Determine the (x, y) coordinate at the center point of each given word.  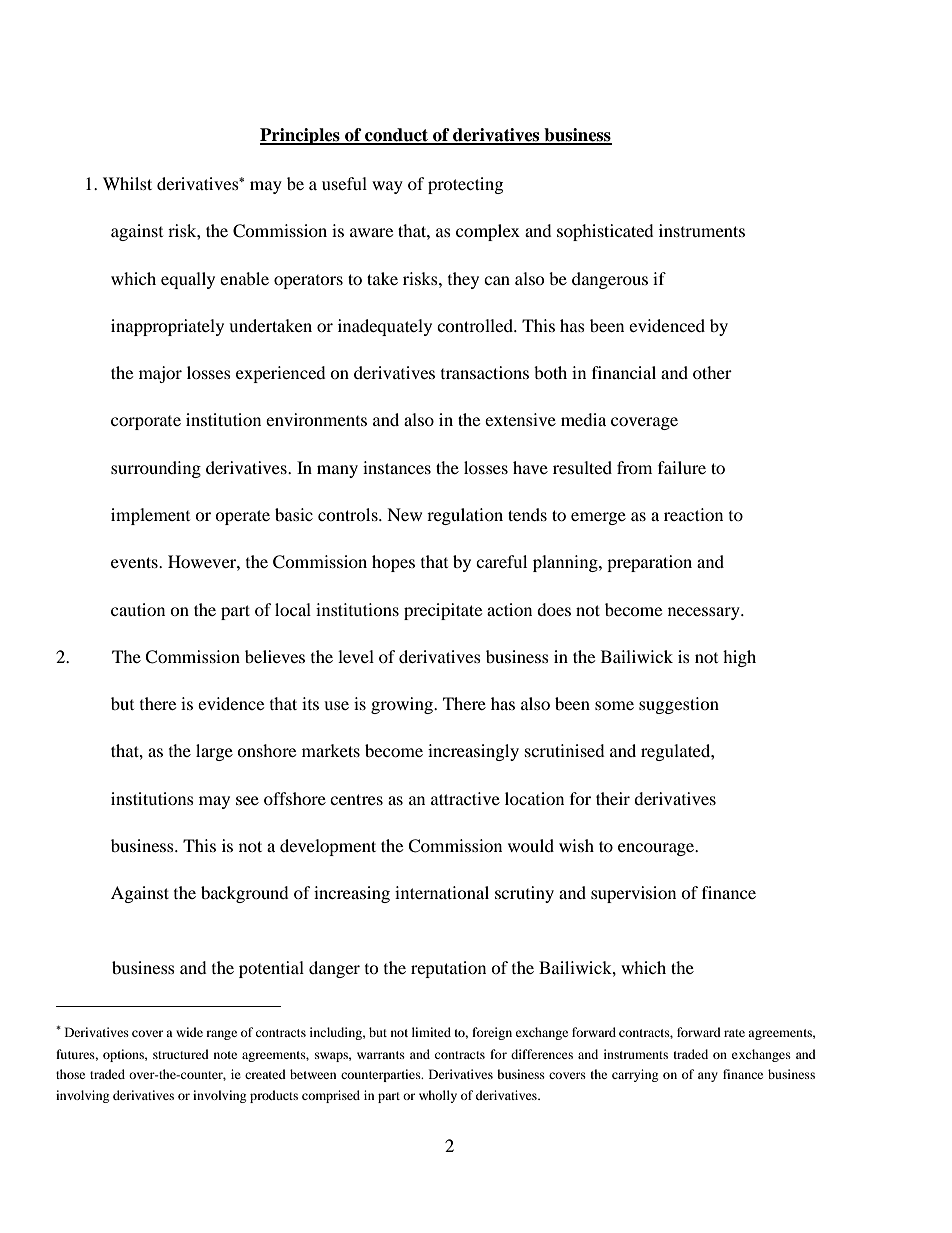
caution (138, 609)
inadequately (385, 327)
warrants (381, 1055)
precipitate (443, 611)
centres (356, 799)
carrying (635, 1075)
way (387, 187)
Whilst (127, 183)
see (247, 800)
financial (624, 372)
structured (181, 1054)
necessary (705, 613)
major (160, 374)
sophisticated (605, 232)
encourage (657, 849)
